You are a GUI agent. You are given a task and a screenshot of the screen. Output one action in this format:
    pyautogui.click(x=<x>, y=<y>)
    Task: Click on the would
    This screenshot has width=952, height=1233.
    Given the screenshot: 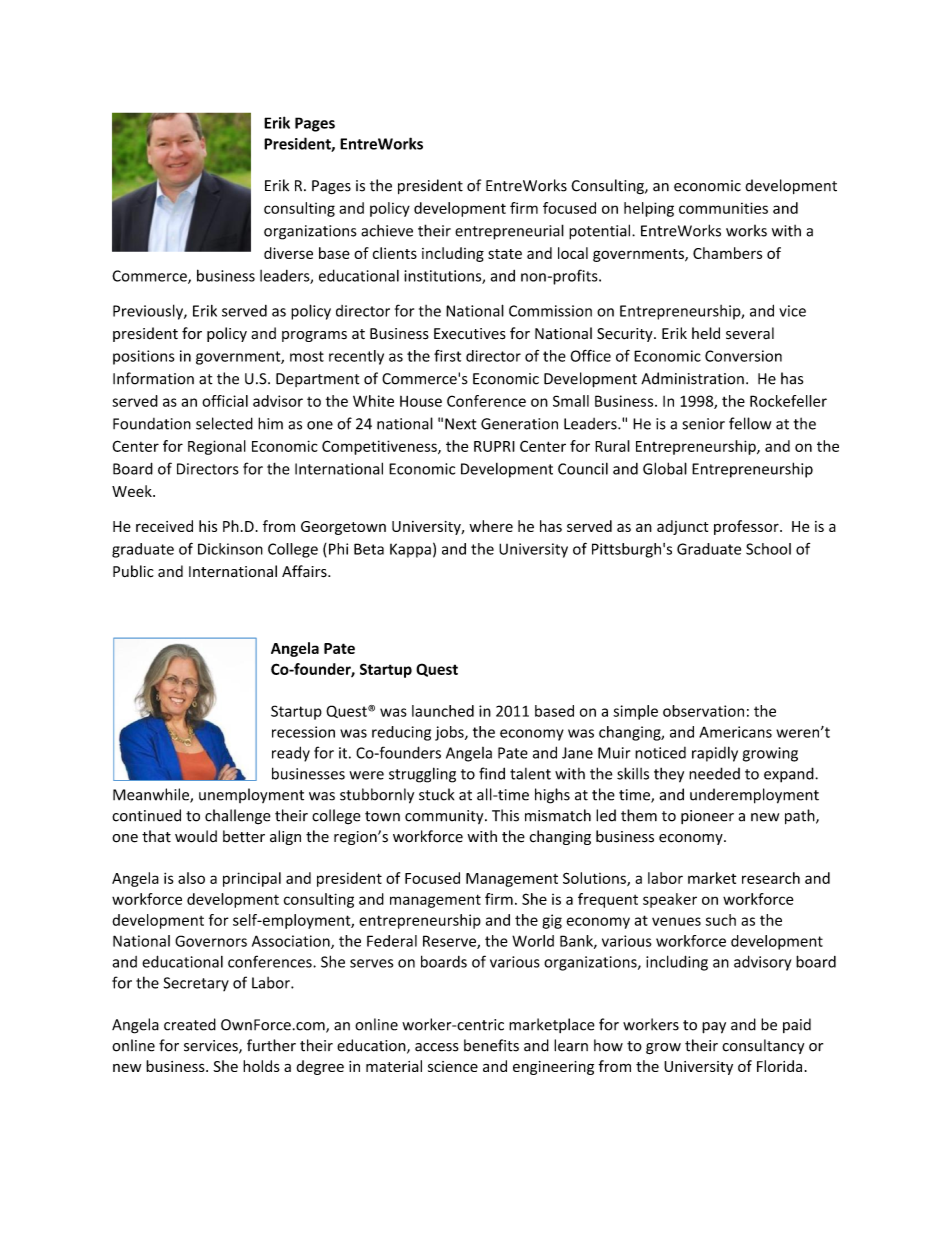 What is the action you would take?
    pyautogui.click(x=196, y=836)
